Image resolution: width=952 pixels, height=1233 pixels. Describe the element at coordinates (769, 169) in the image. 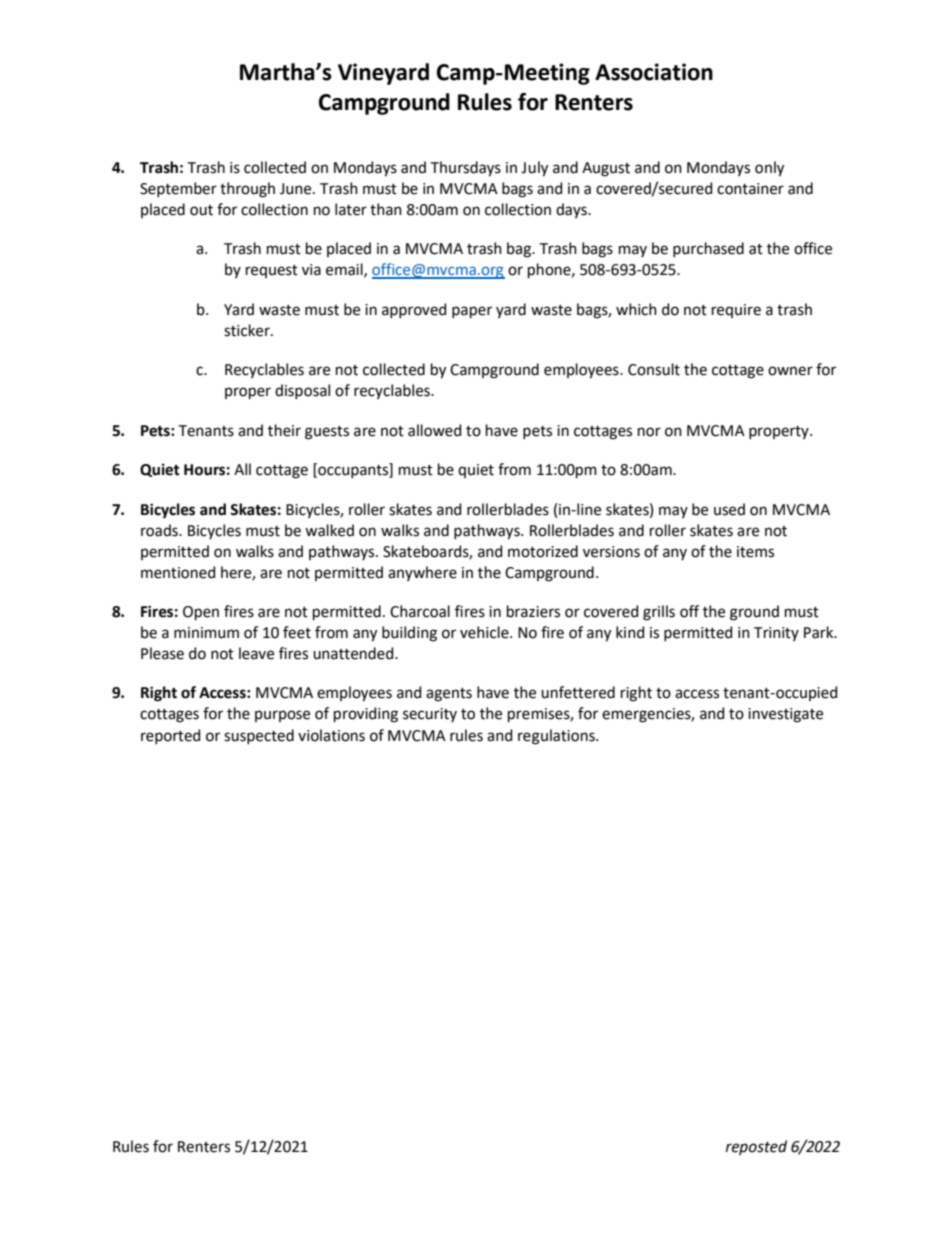

I see `only` at that location.
